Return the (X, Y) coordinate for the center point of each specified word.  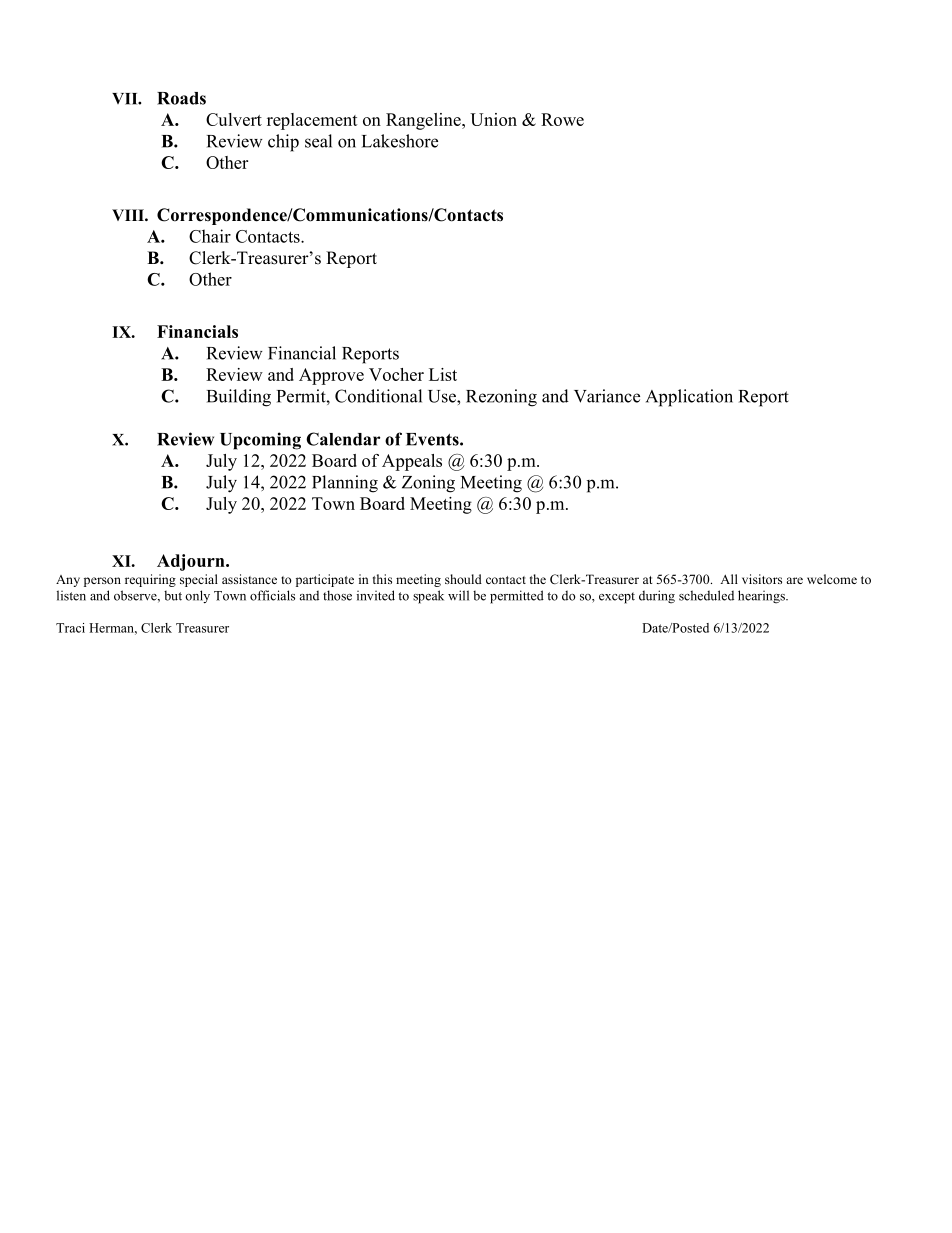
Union (493, 119)
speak (428, 597)
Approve (331, 376)
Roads (181, 98)
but (173, 595)
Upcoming (260, 441)
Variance (607, 396)
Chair (210, 236)
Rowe (562, 119)
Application (689, 398)
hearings (762, 597)
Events (433, 439)
